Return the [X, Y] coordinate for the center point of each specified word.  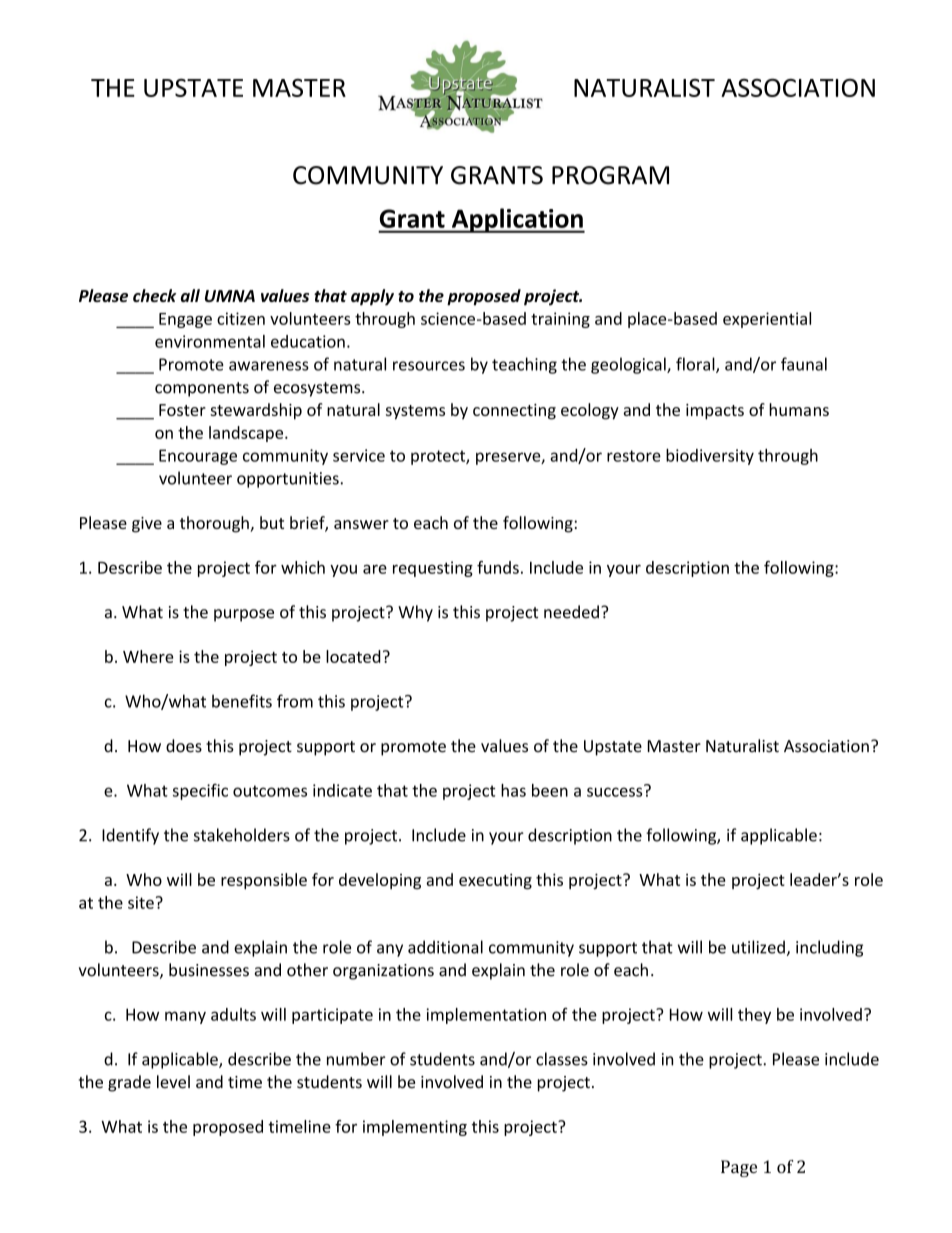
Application [517, 220]
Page [739, 1168]
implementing [415, 1128]
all [190, 295]
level [173, 1082]
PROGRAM [610, 175]
